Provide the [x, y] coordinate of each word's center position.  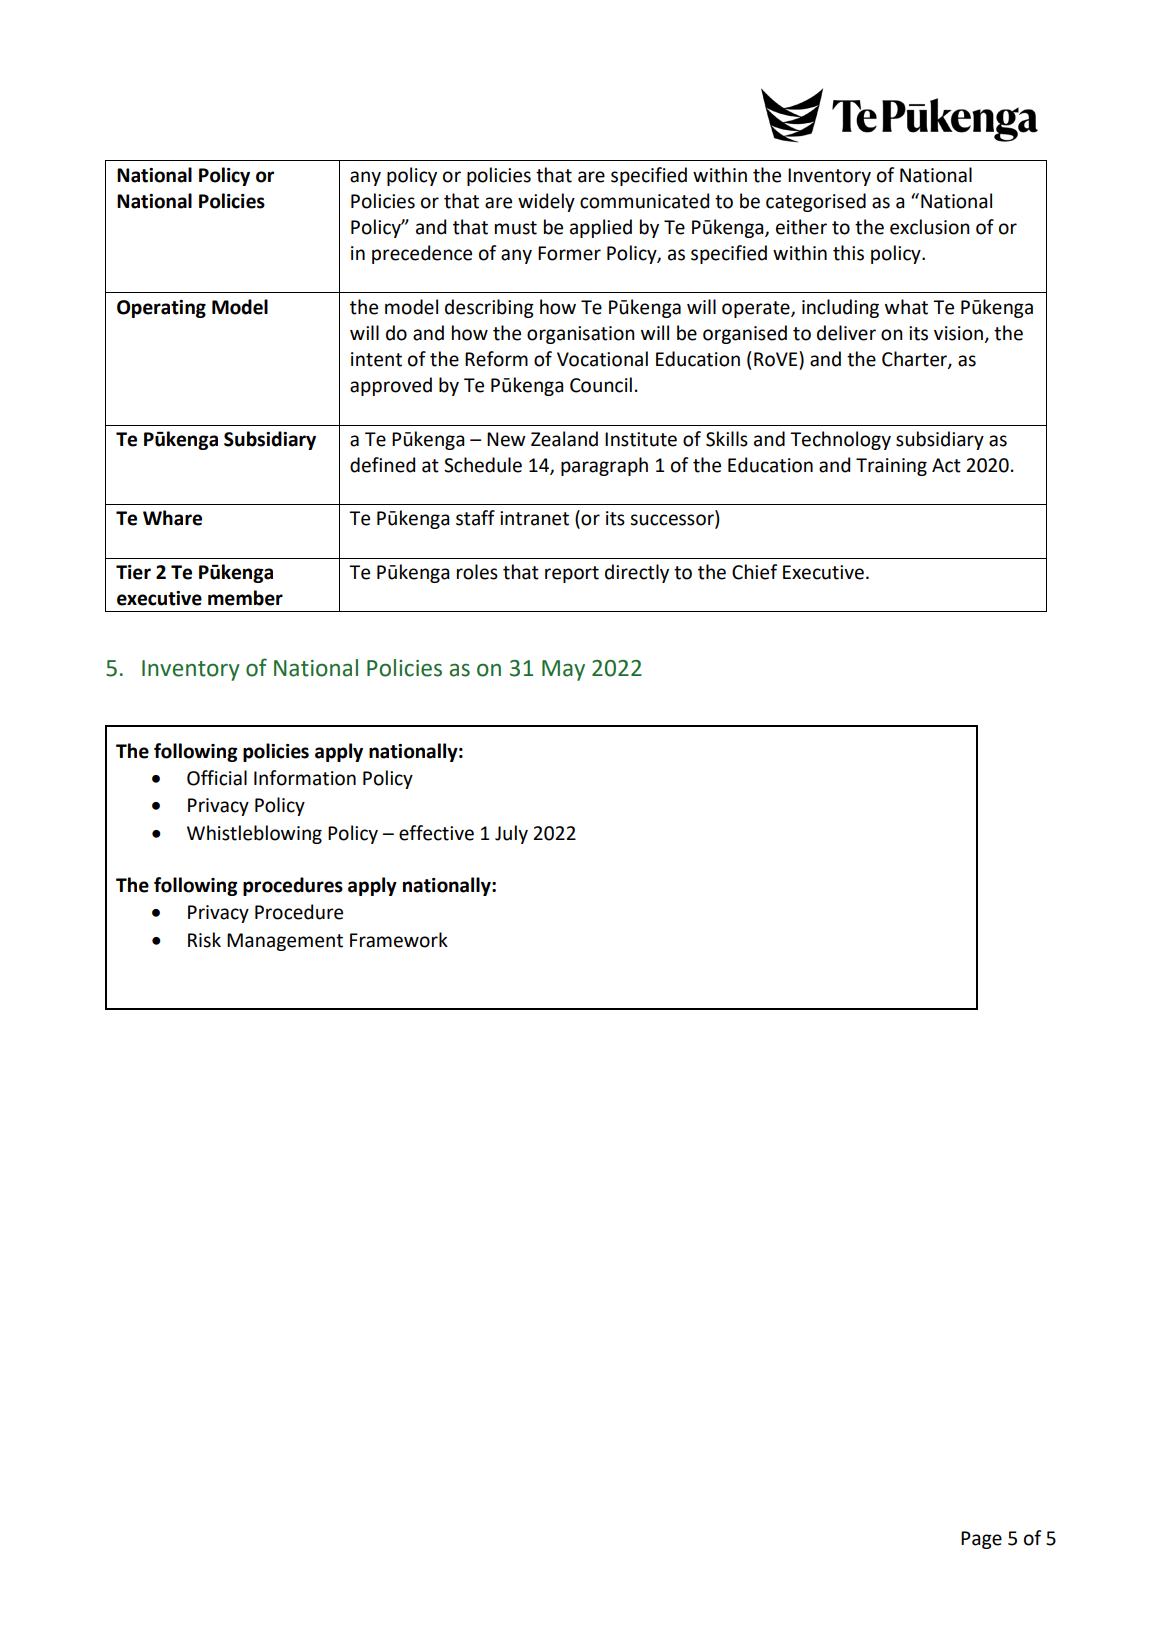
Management [285, 942]
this [848, 253]
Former [569, 253]
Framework [399, 940]
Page [981, 1540]
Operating [161, 309]
